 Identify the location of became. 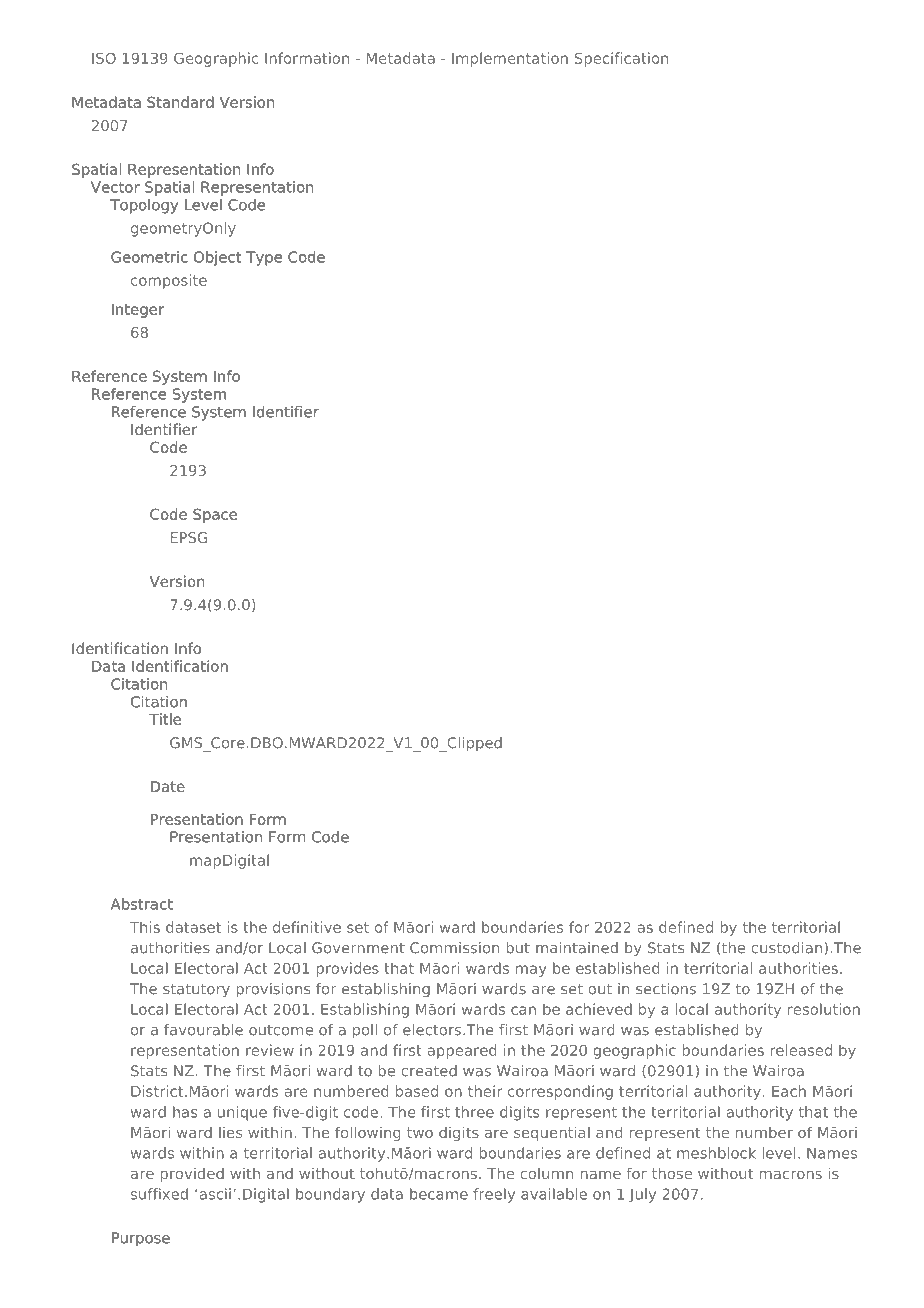
(439, 1194).
